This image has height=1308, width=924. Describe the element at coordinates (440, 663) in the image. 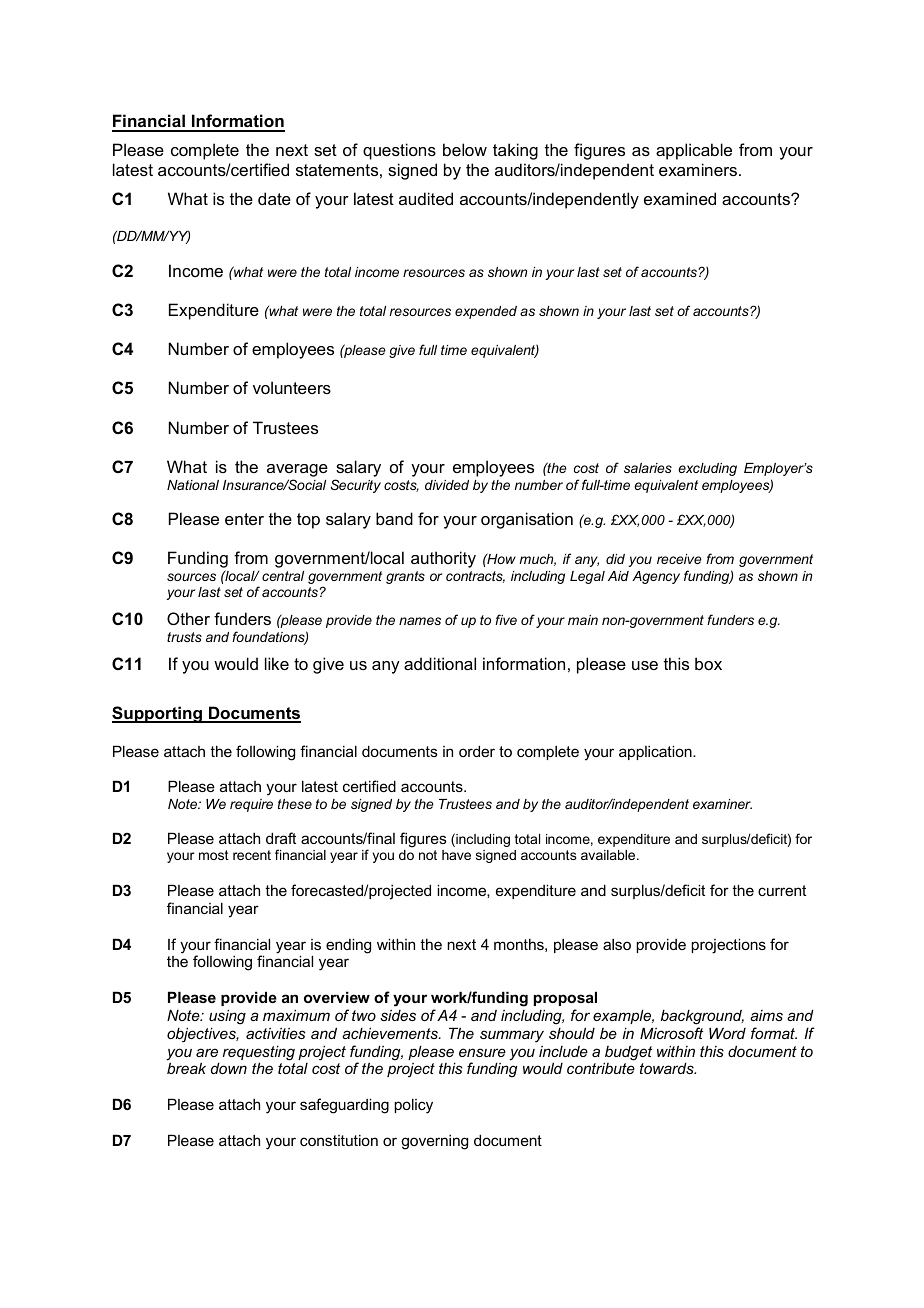

I see `additional` at that location.
